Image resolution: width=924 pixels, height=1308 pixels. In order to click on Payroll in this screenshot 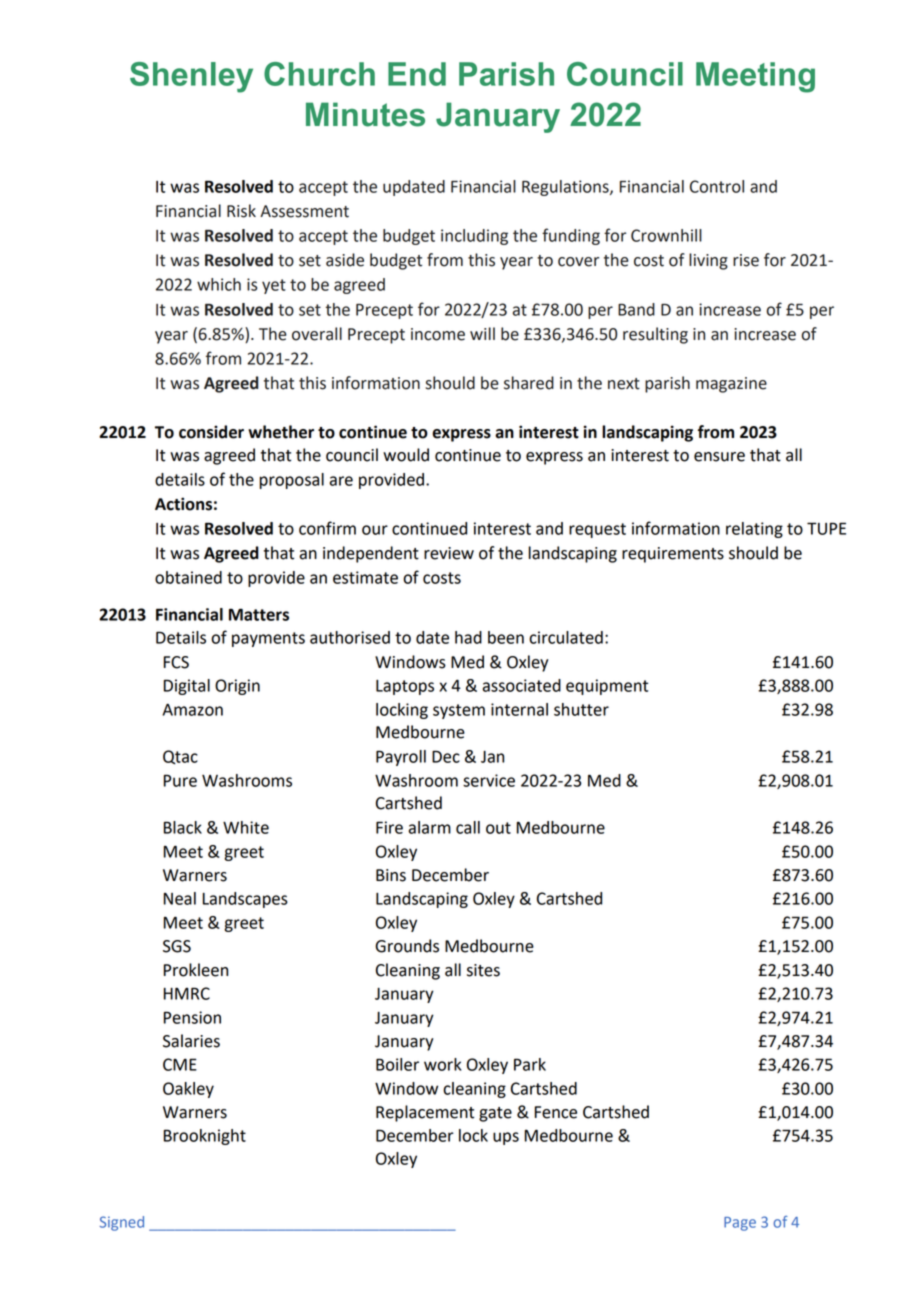, I will do `click(401, 758)`.
